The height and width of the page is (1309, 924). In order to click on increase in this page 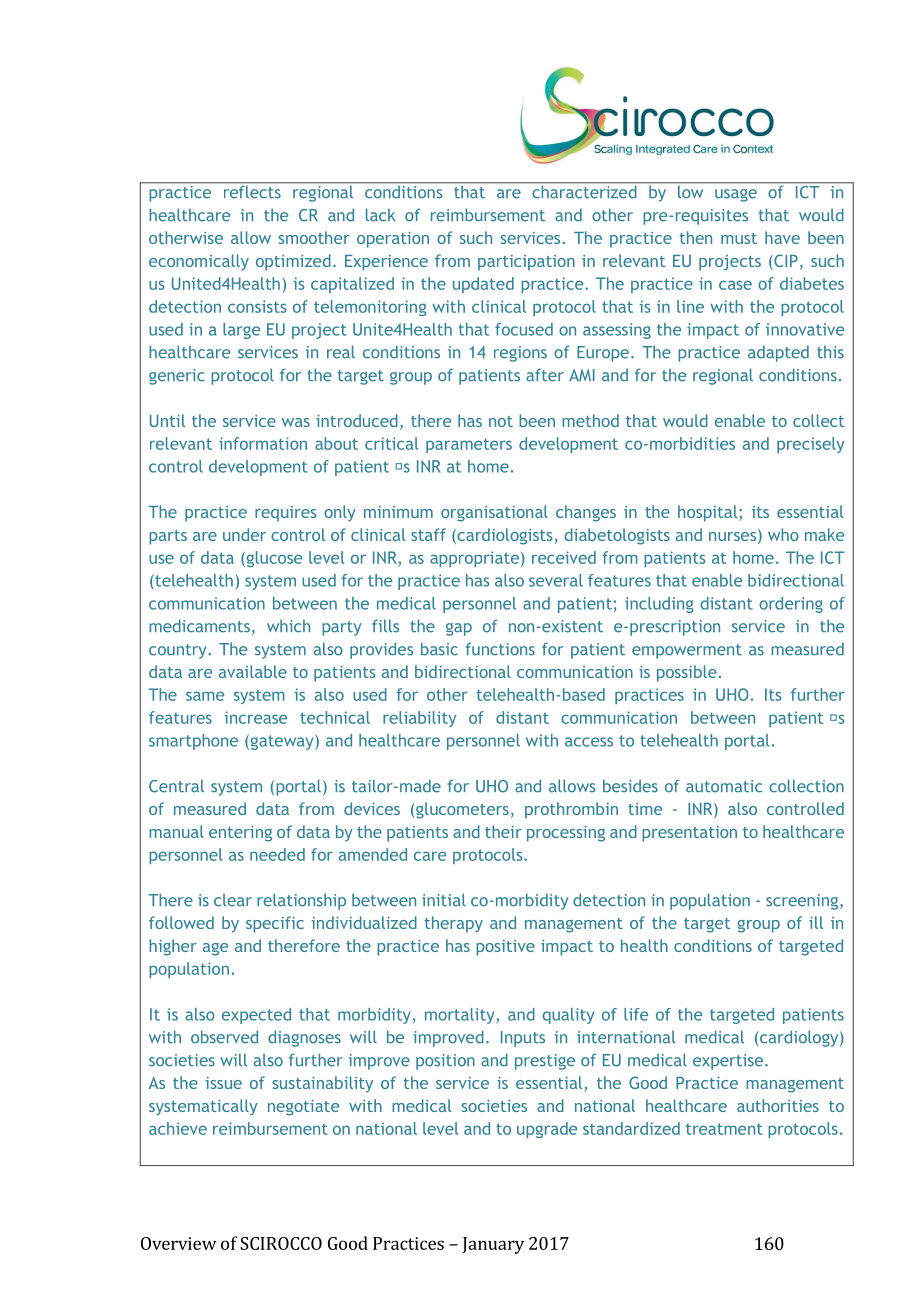, I will do `click(256, 717)`.
